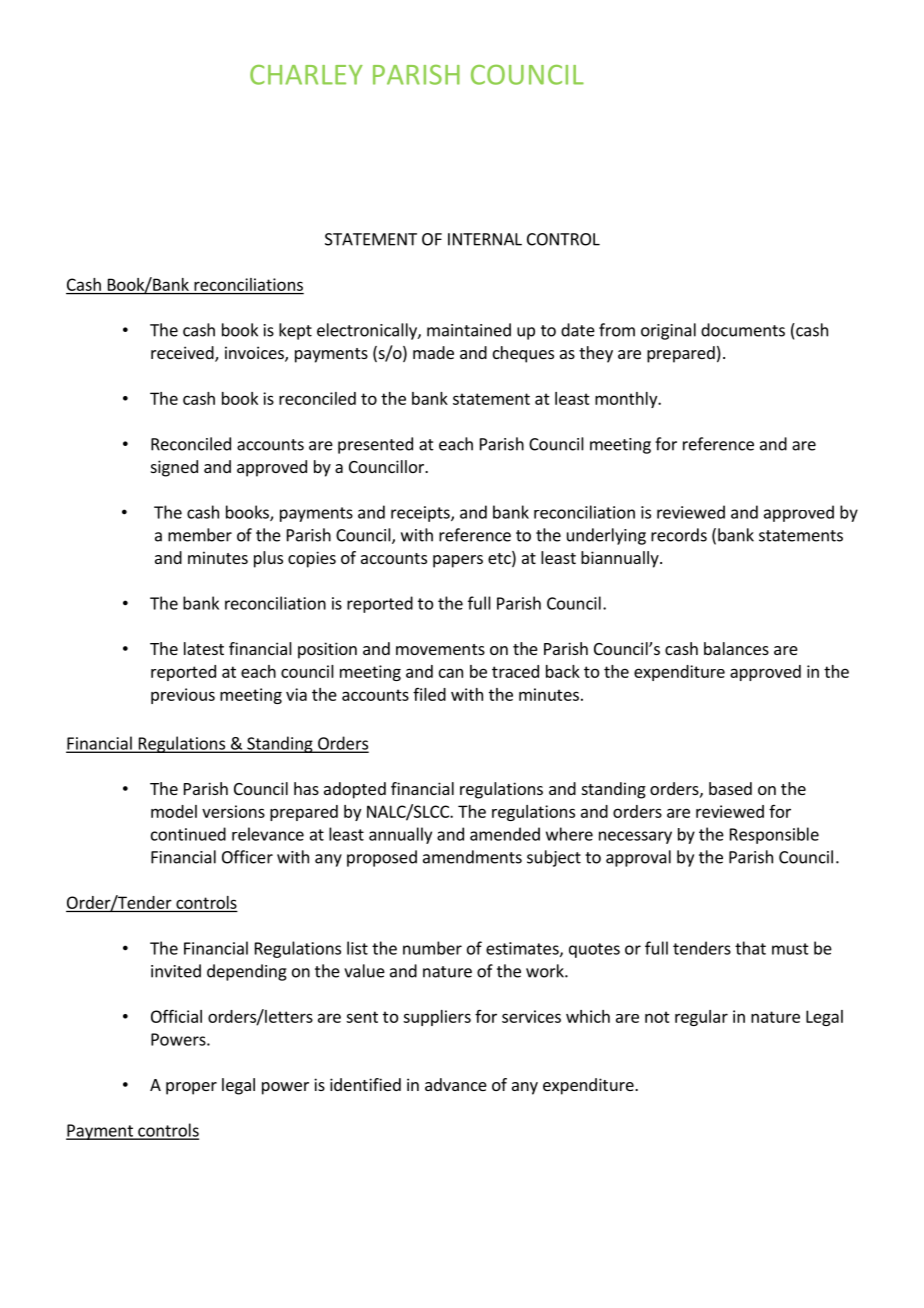 This screenshot has width=924, height=1308. What do you see at coordinates (191, 1088) in the screenshot?
I see `proper` at bounding box center [191, 1088].
